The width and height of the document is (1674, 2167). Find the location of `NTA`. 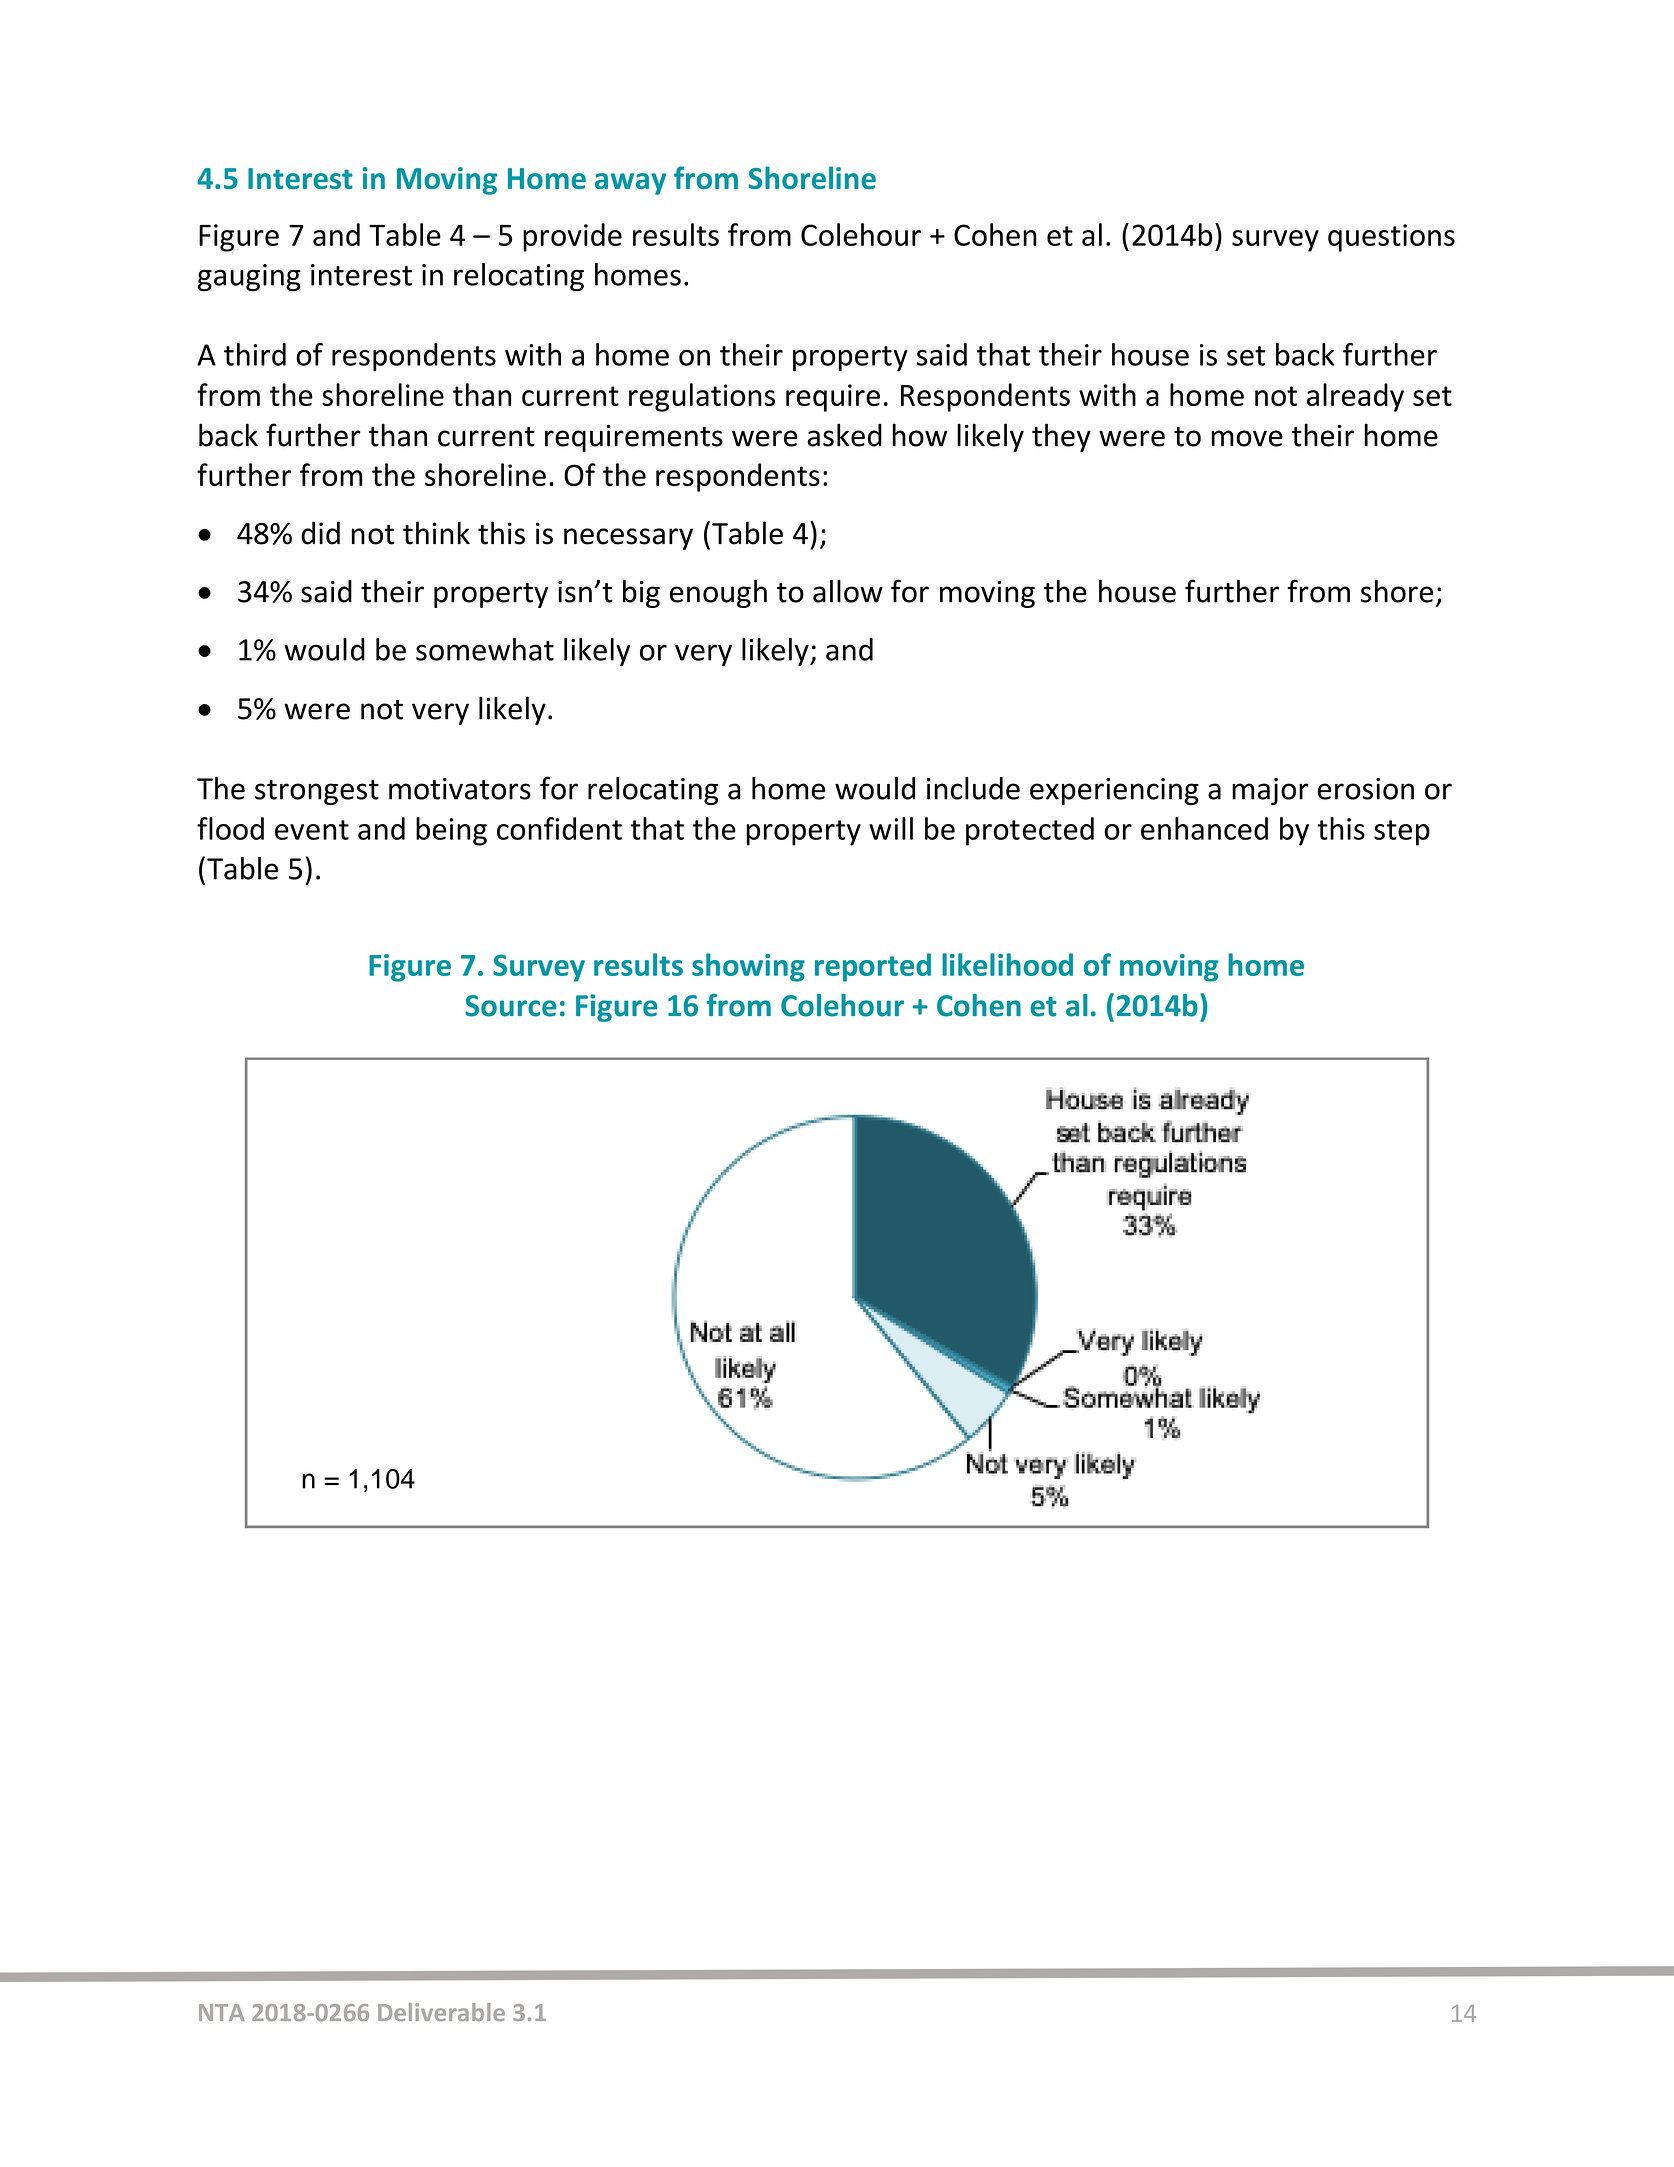

NTA is located at coordinates (222, 2012).
